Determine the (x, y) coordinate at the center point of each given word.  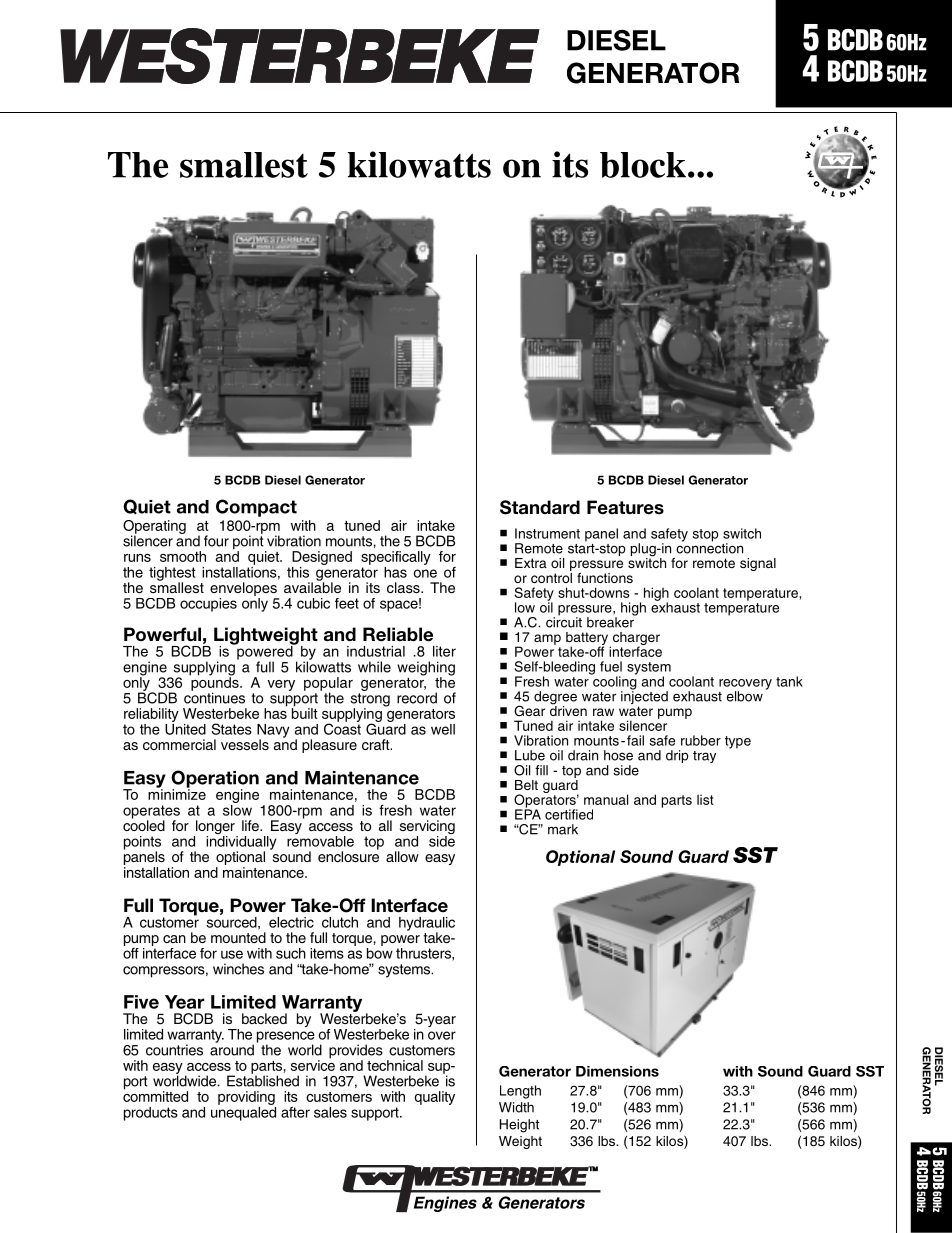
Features (625, 507)
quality (434, 1098)
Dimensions (617, 1071)
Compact (256, 508)
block (644, 165)
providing (247, 1099)
